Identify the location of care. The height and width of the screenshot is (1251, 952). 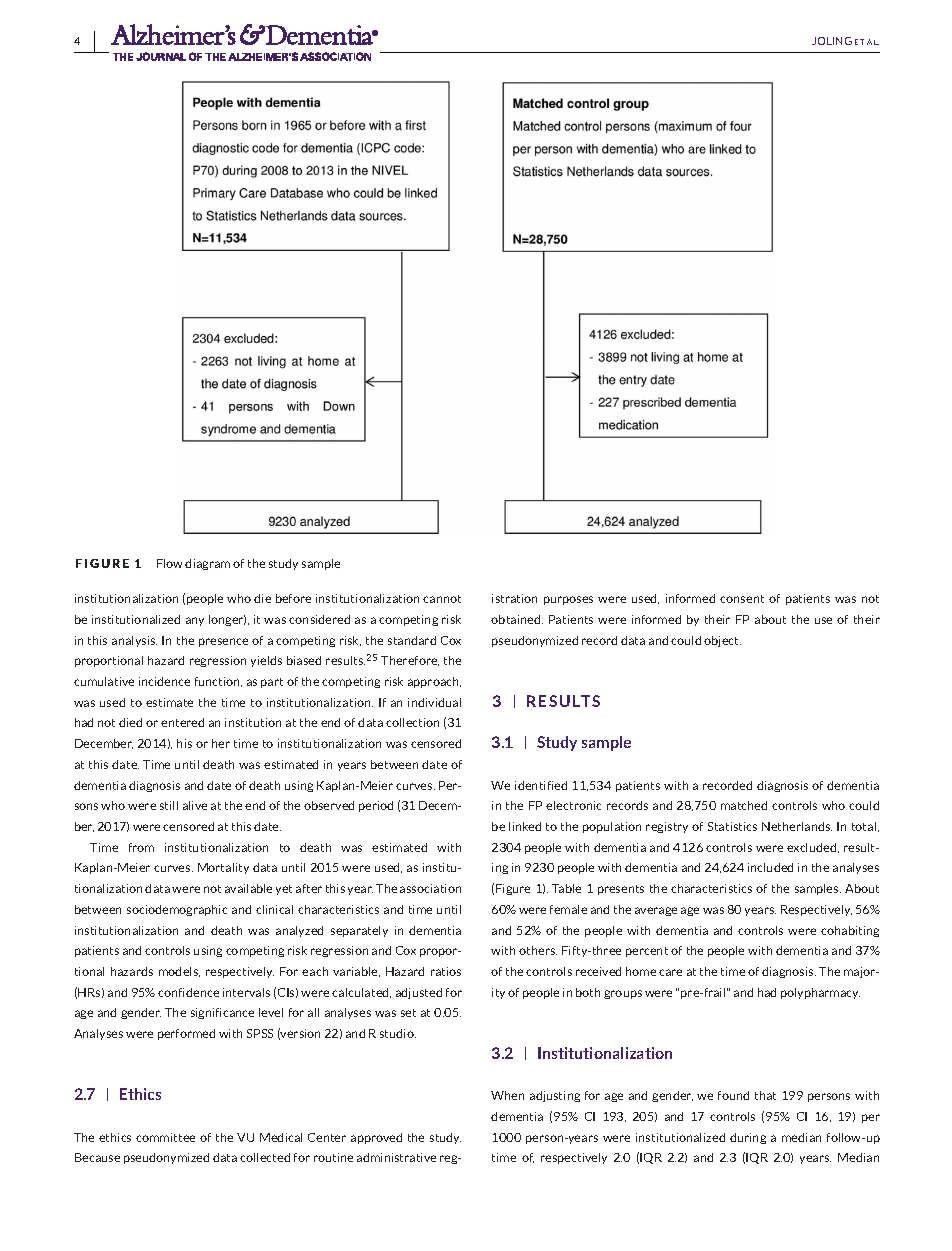
(670, 972).
